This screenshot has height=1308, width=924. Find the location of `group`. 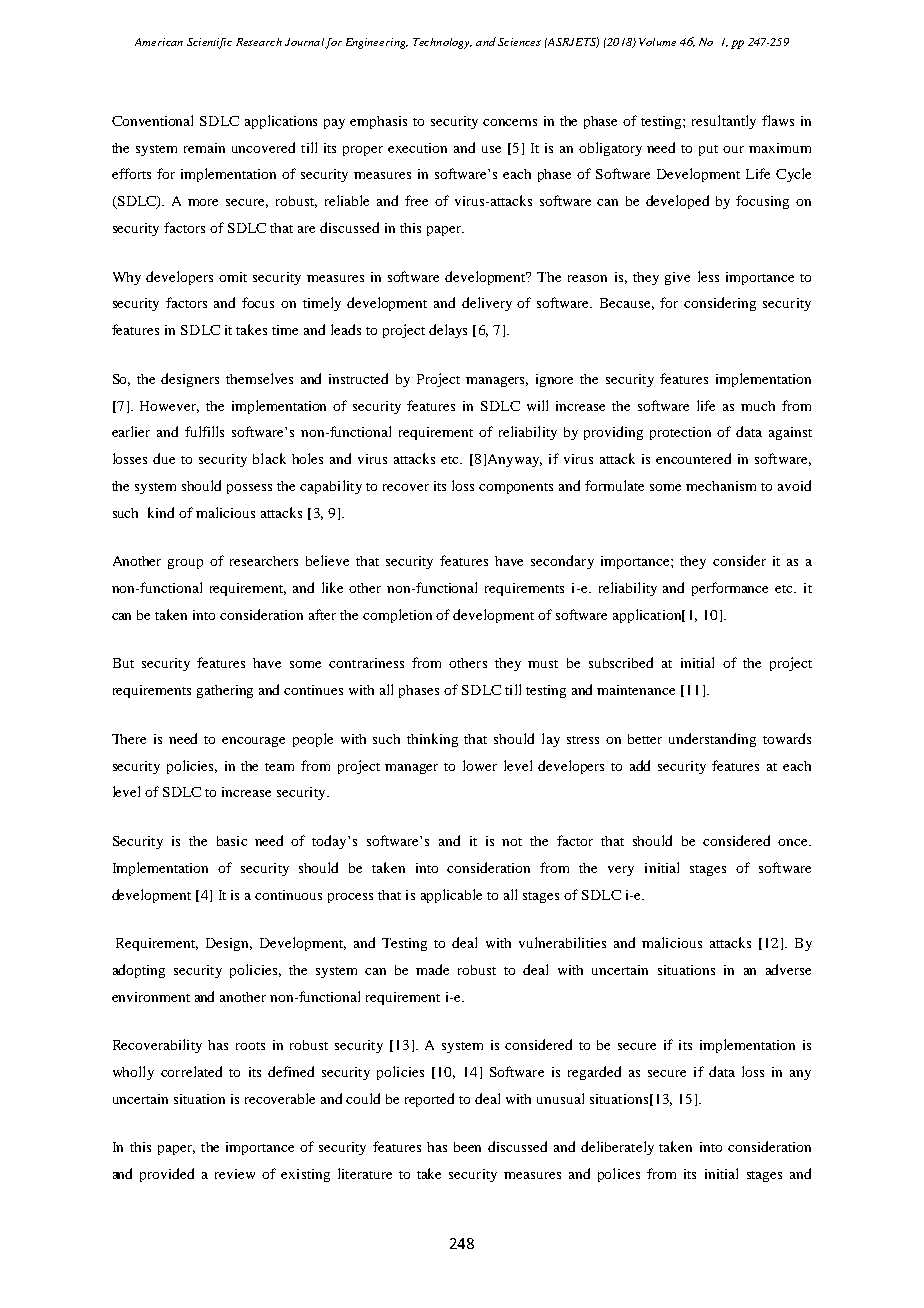

group is located at coordinates (185, 564).
